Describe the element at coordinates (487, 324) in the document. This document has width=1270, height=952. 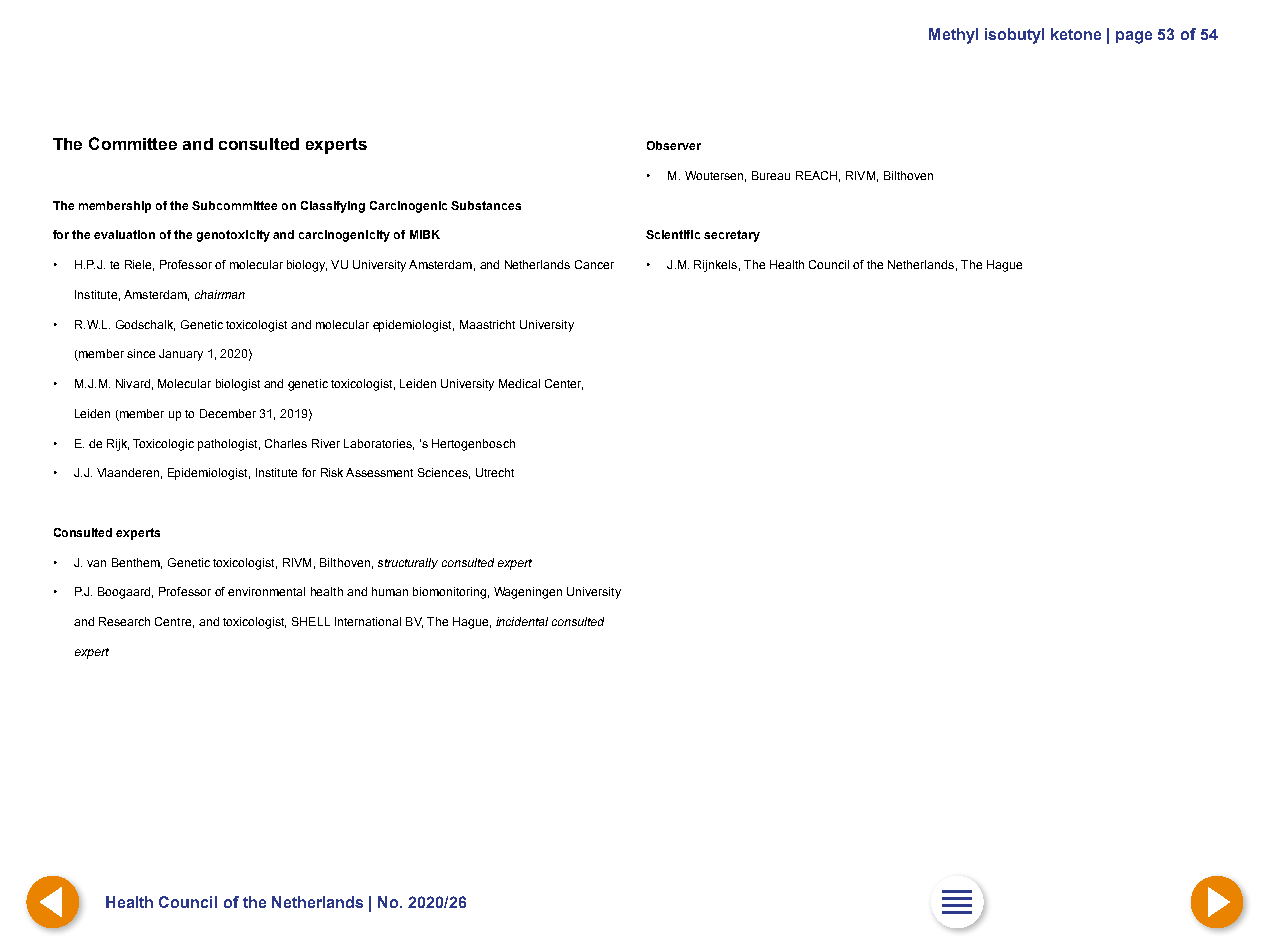
I see `Maastricht` at that location.
